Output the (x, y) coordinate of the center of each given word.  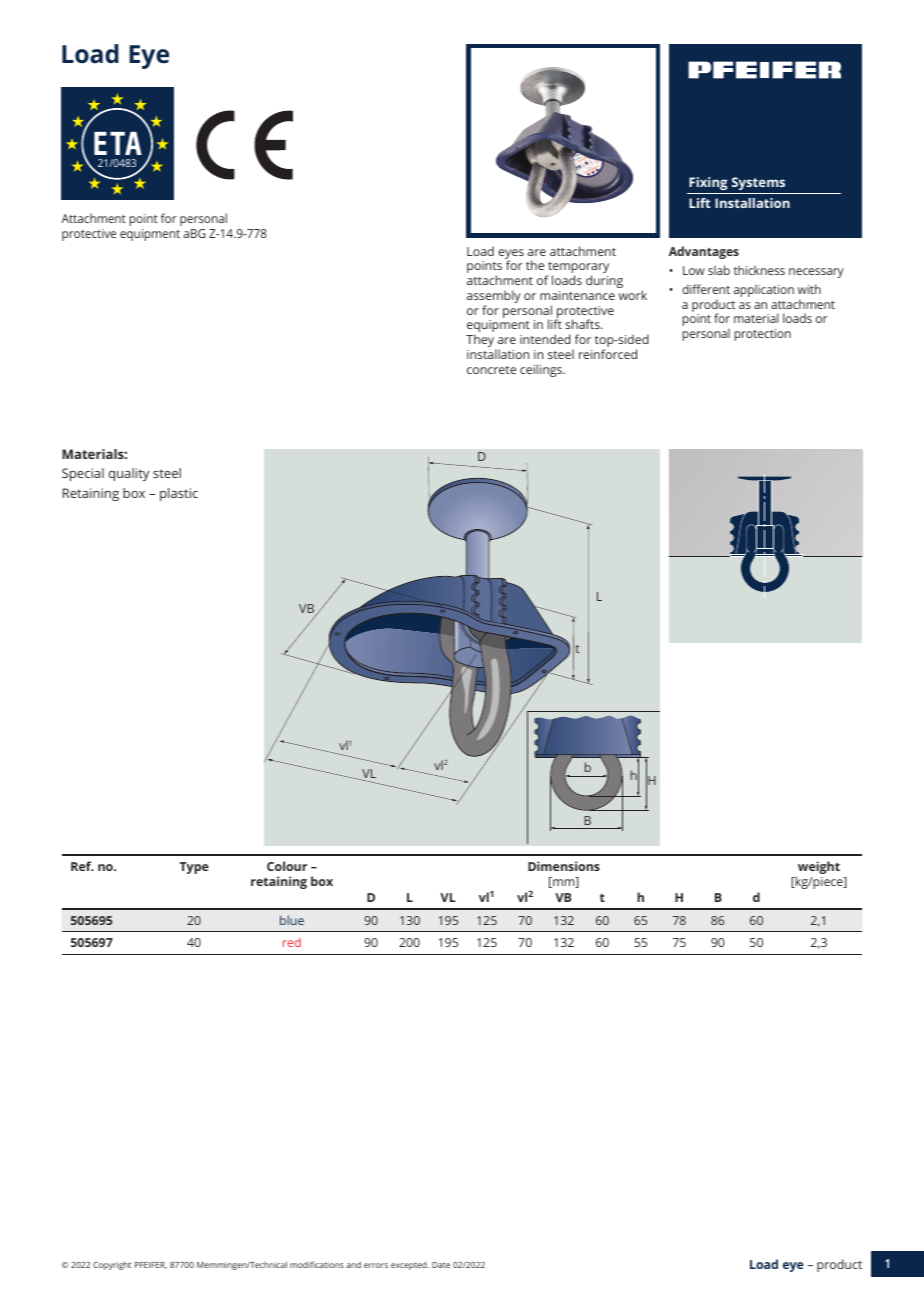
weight (818, 869)
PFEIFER (151, 1265)
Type (194, 868)
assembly (494, 298)
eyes (511, 255)
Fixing (708, 183)
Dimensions (564, 866)
